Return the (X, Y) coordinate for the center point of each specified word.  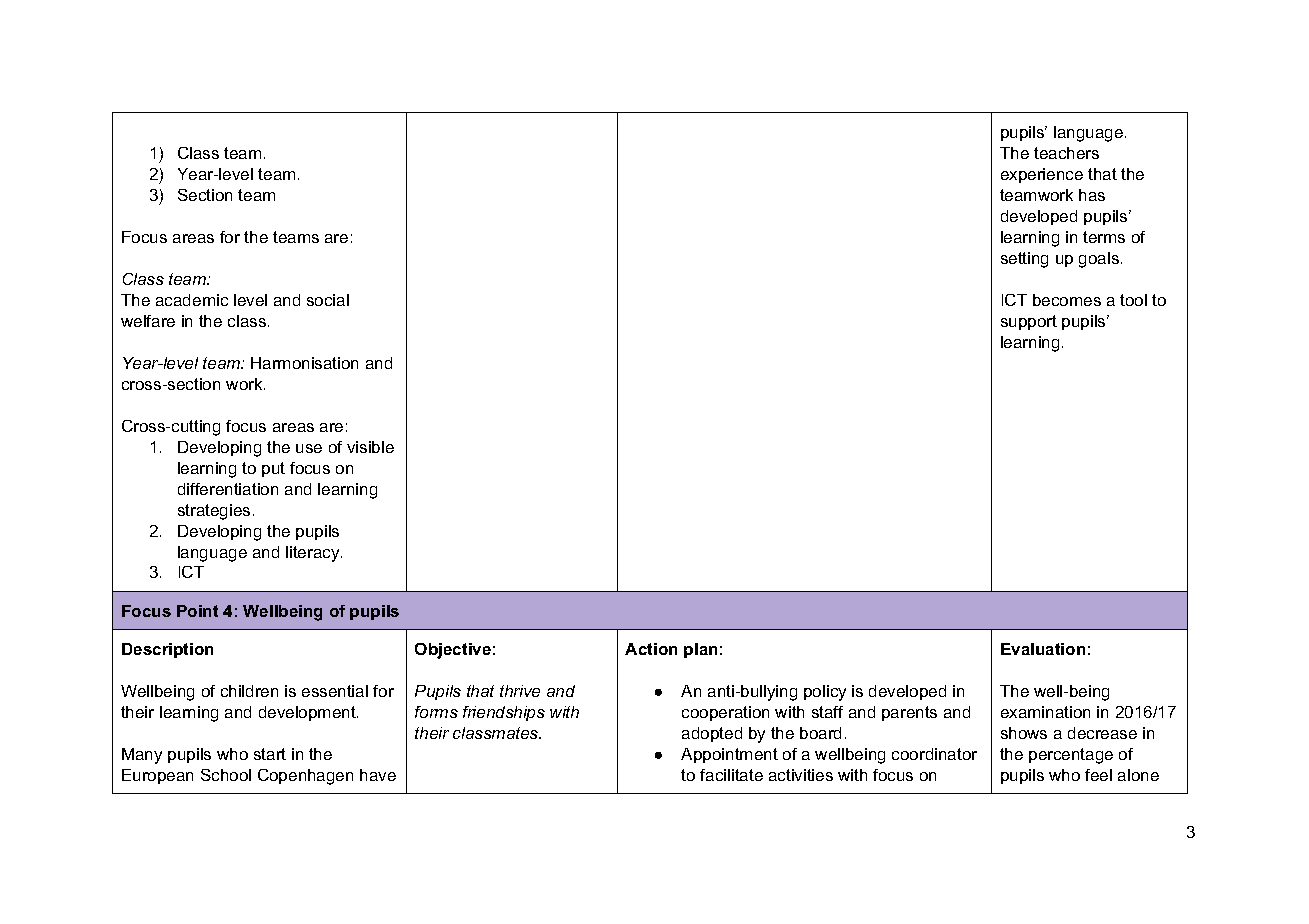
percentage (1071, 756)
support (1029, 322)
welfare (148, 321)
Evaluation (1043, 649)
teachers (1066, 153)
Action (651, 649)
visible (370, 447)
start (270, 754)
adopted (712, 734)
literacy (314, 554)
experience (1042, 175)
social (328, 300)
